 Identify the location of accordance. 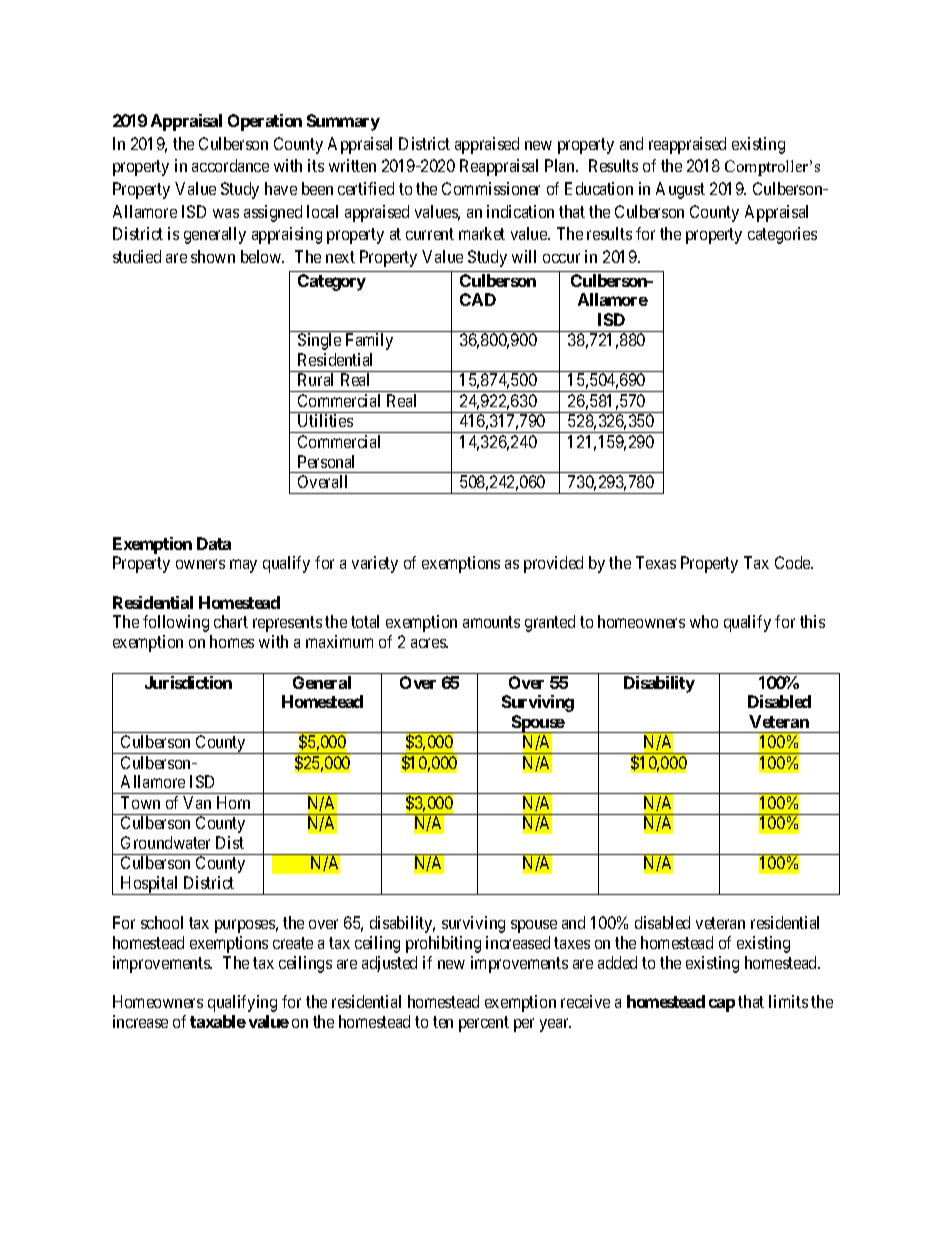
(230, 165).
